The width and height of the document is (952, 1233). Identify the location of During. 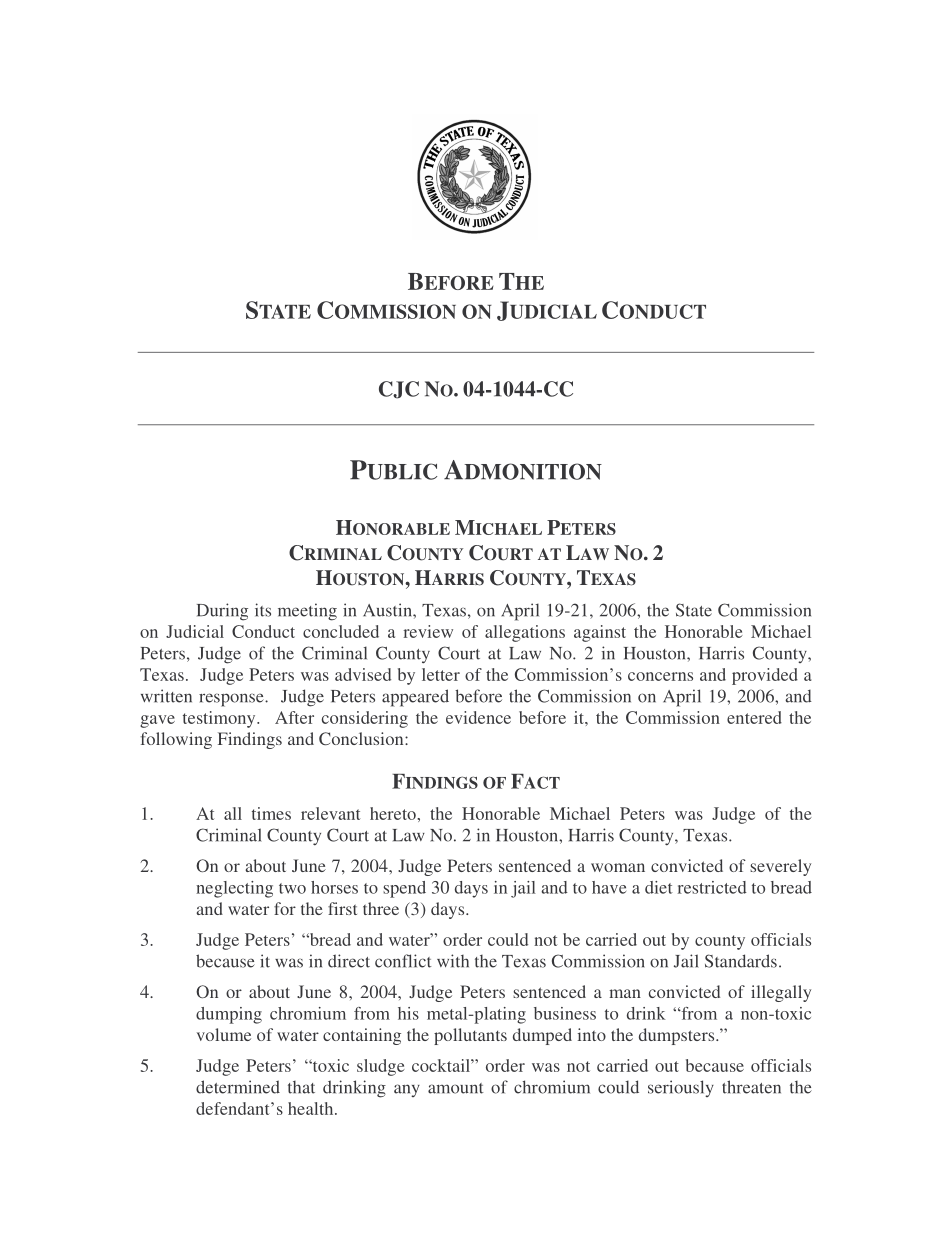
(222, 612).
